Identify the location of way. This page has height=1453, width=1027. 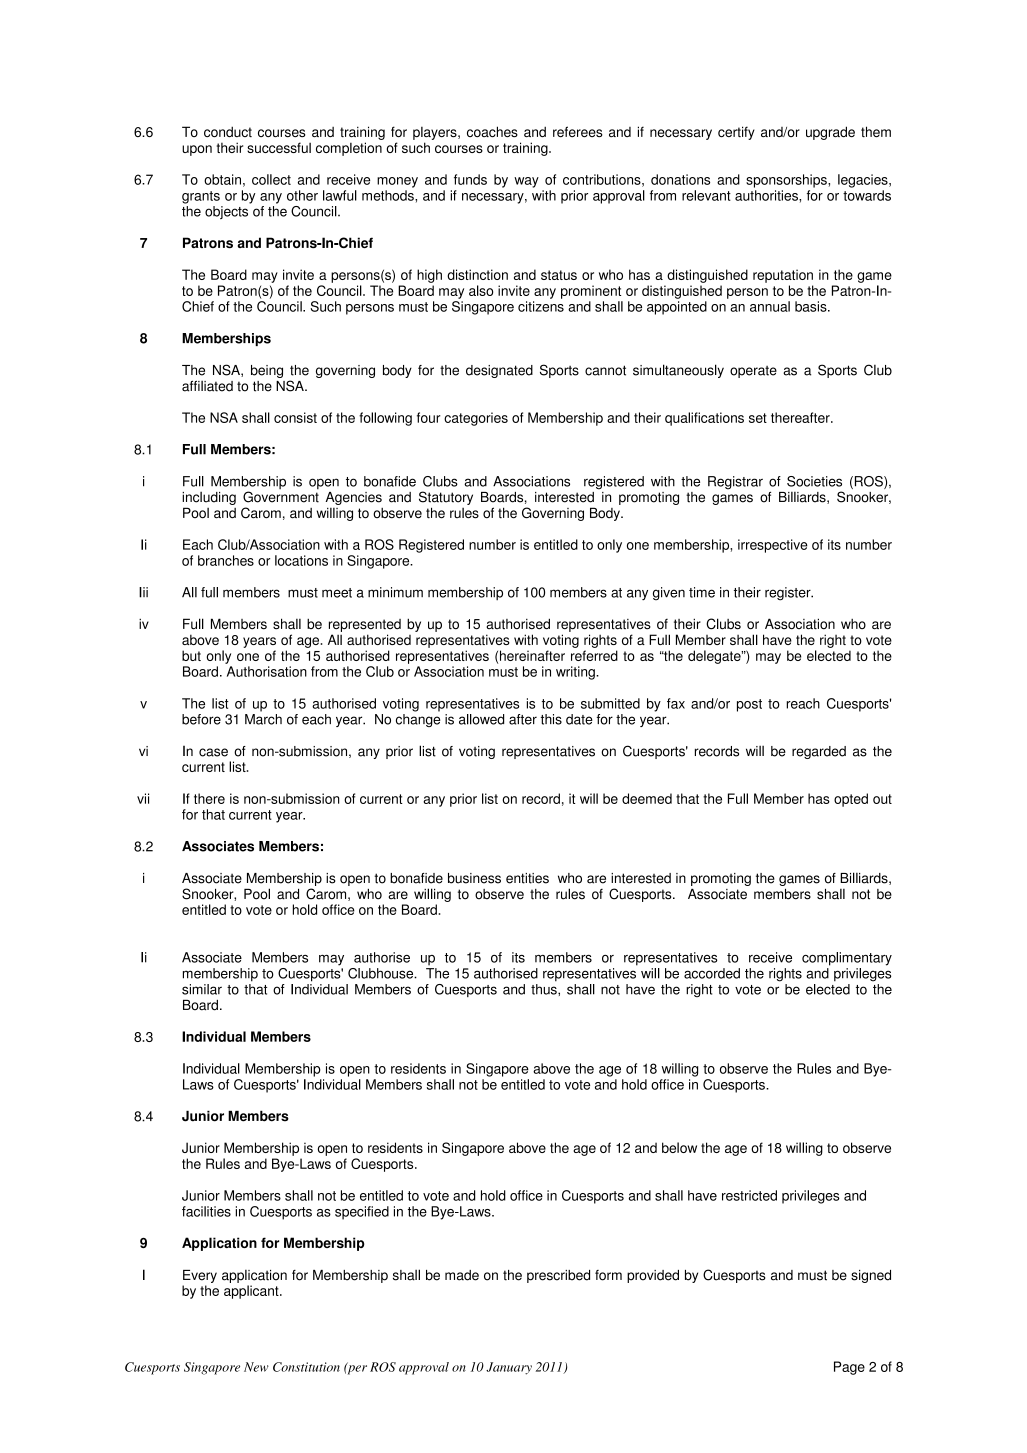
(526, 182).
